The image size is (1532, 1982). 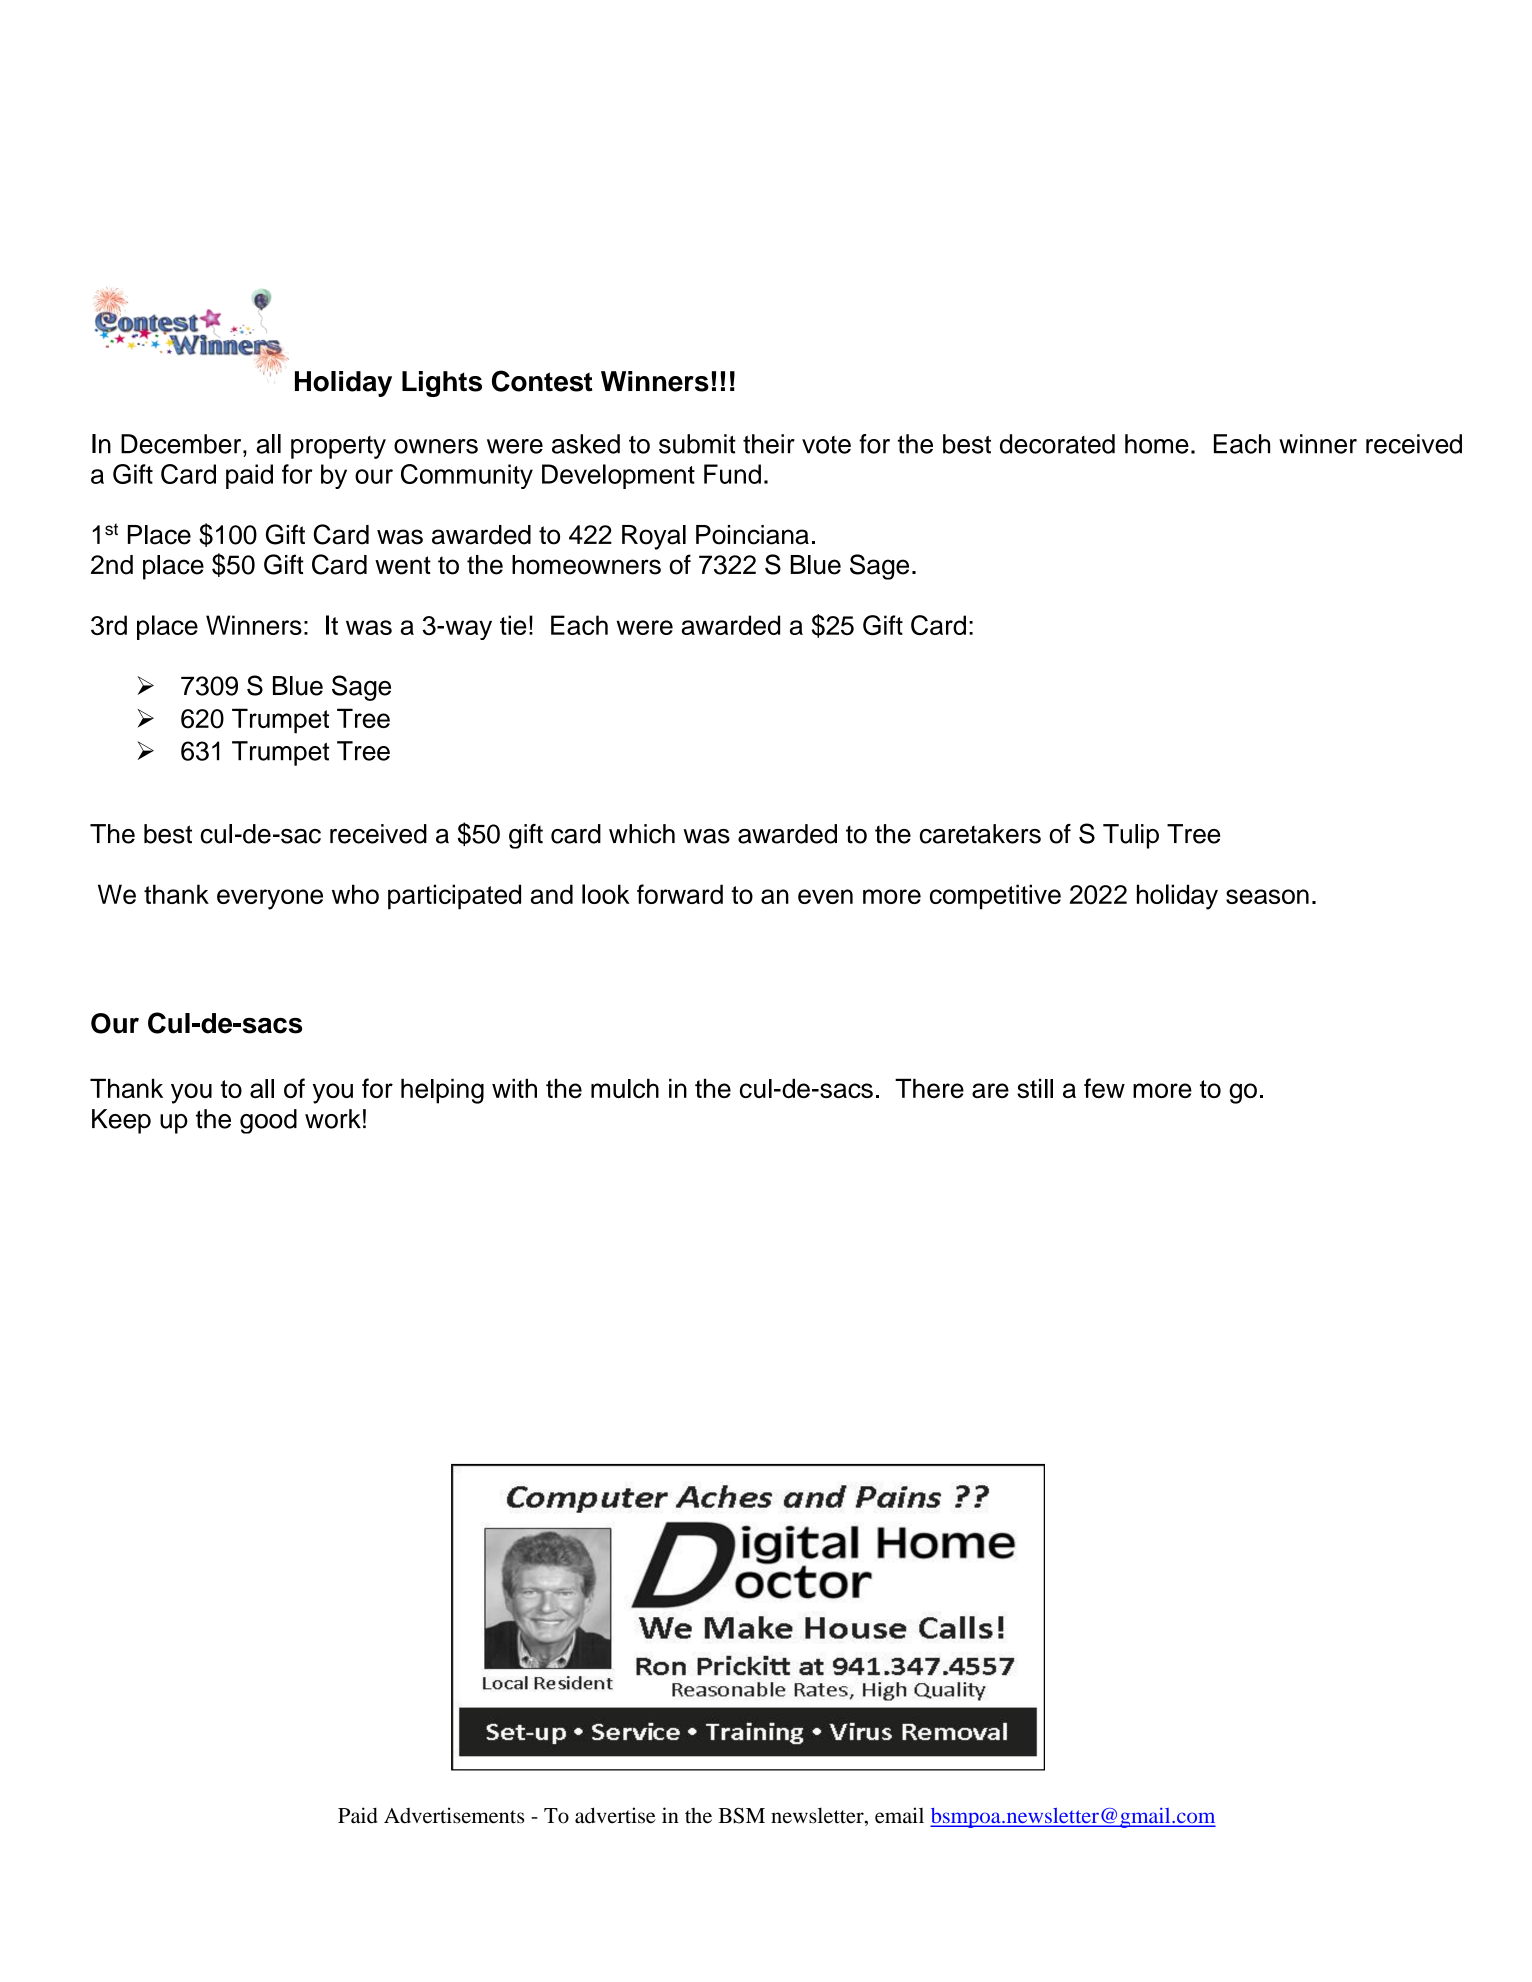 What do you see at coordinates (697, 444) in the document?
I see `submit` at bounding box center [697, 444].
